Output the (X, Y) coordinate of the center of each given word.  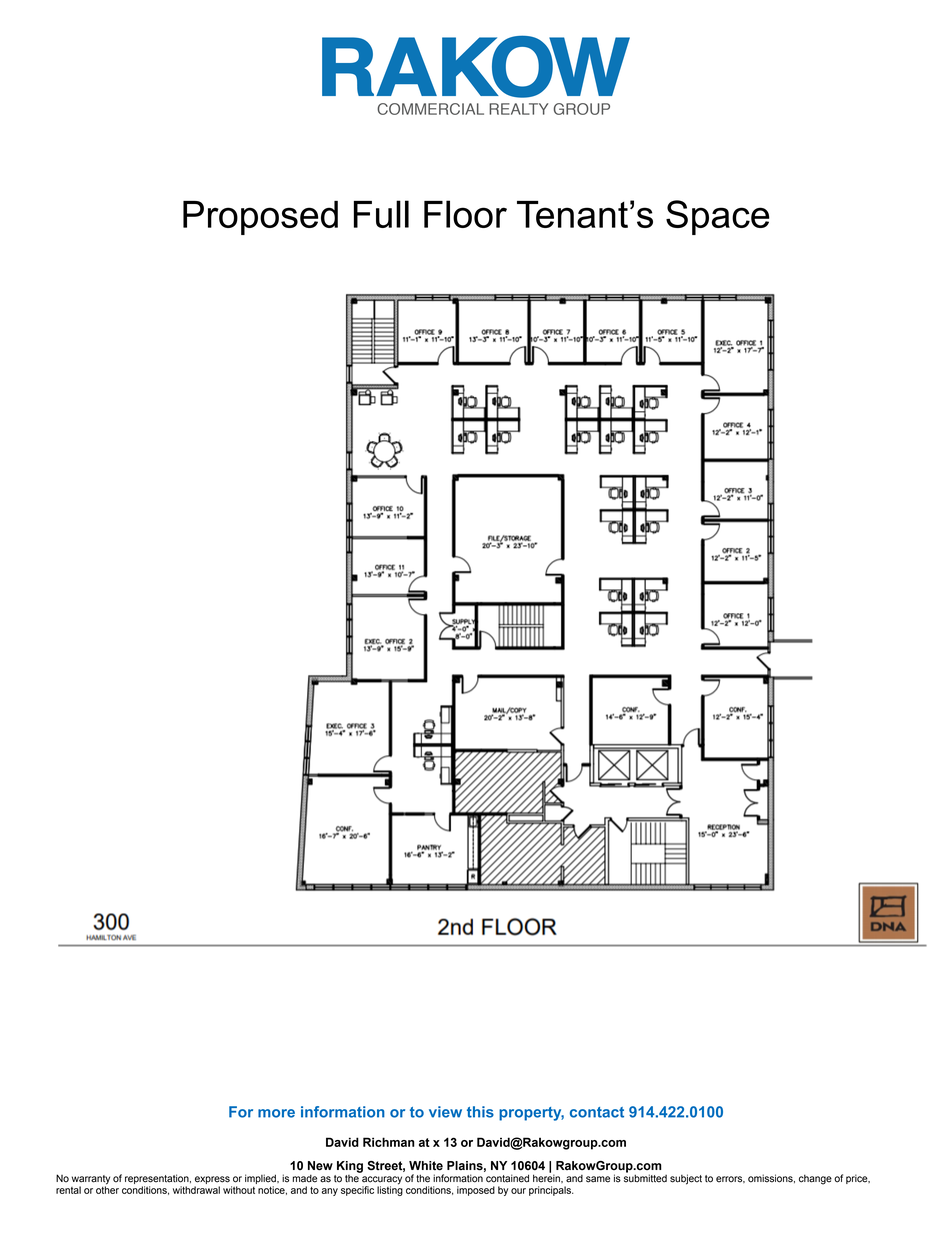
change (815, 1179)
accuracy (382, 1181)
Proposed (260, 218)
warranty (91, 1181)
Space (718, 217)
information (458, 1178)
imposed (476, 1191)
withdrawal (196, 1190)
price (858, 1179)
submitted (645, 1177)
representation (158, 1180)
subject (686, 1179)
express (213, 1181)
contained (507, 1178)
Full (381, 214)
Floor (465, 214)
